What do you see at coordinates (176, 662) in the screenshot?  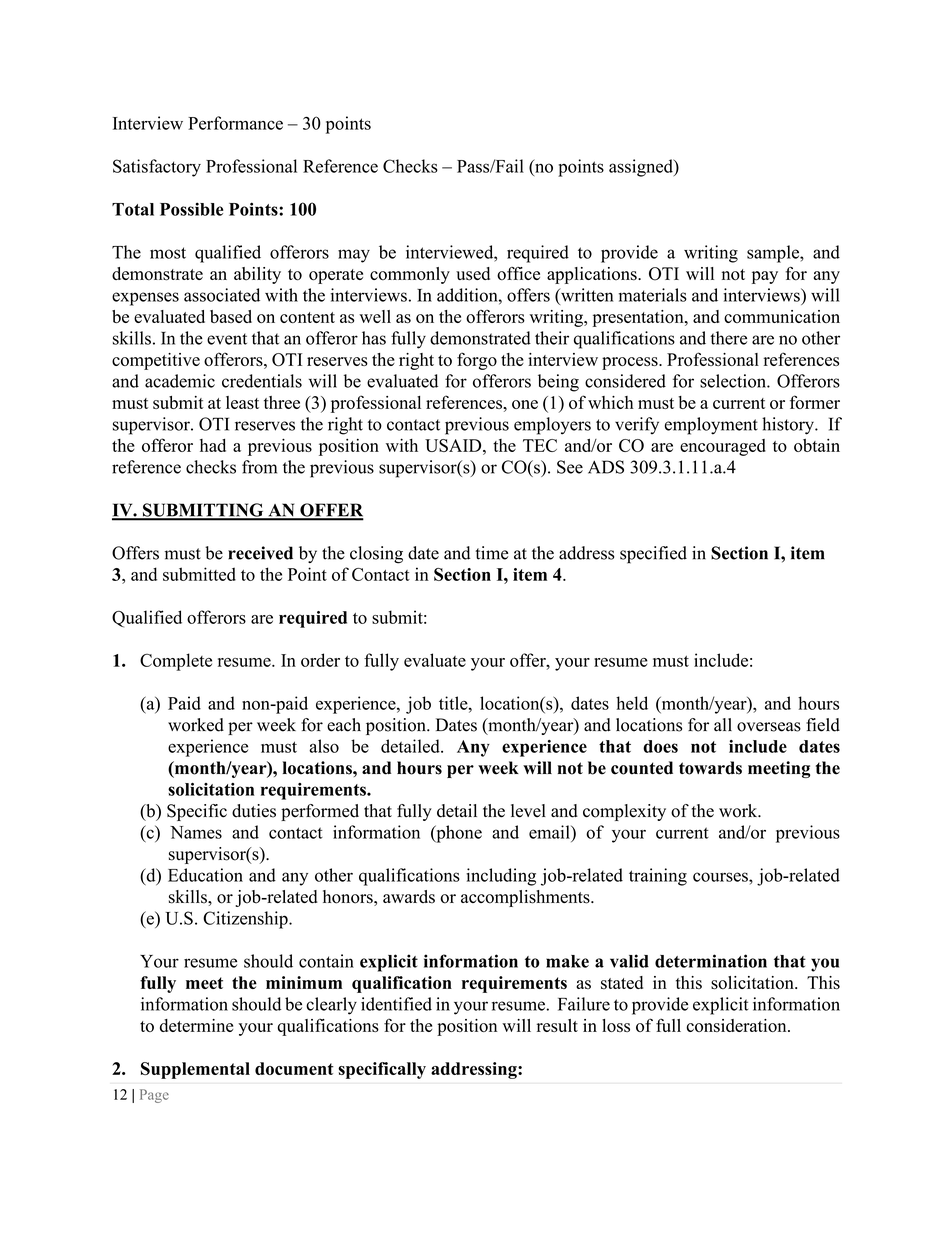 I see `Complete` at bounding box center [176, 662].
